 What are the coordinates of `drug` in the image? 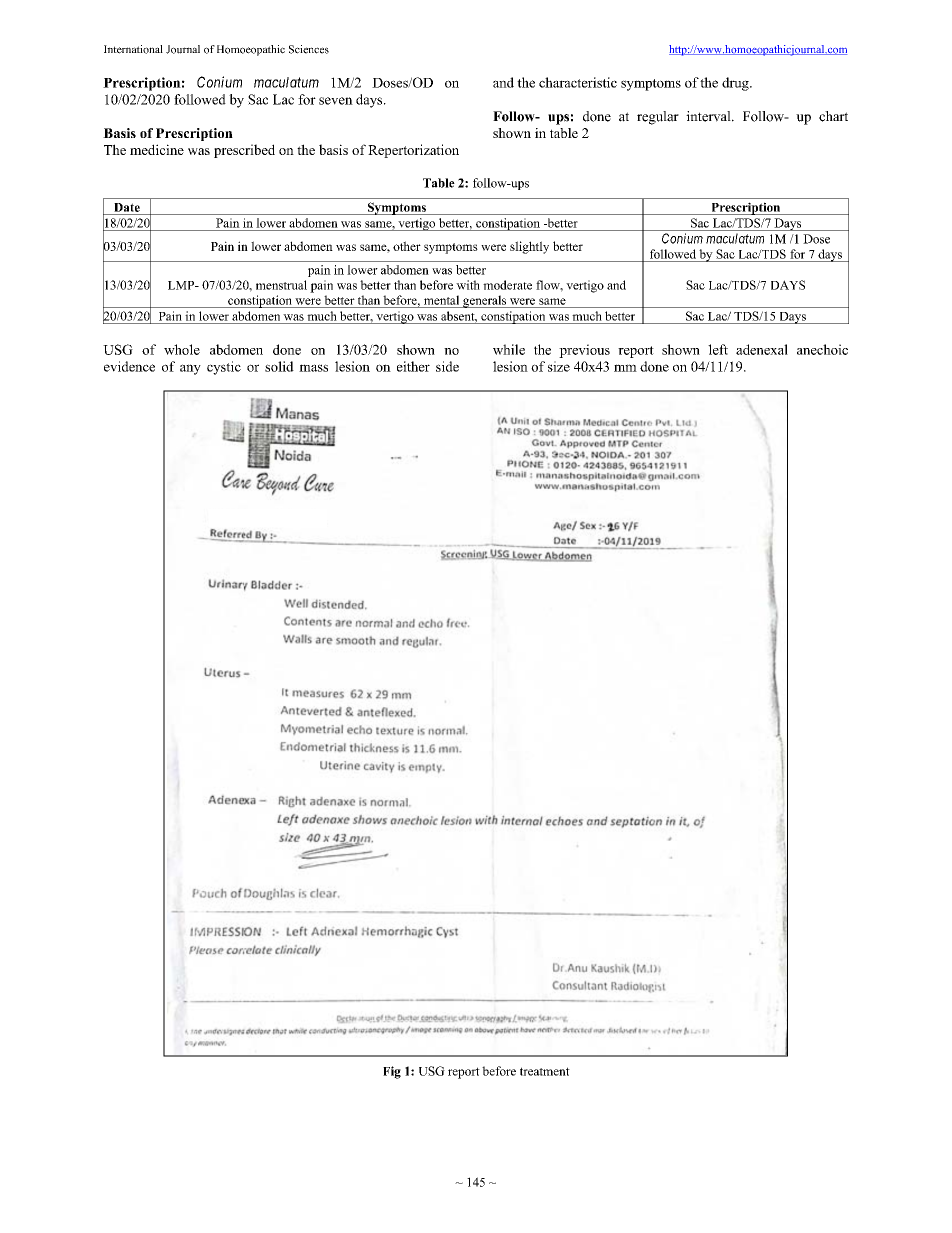 It's located at (736, 84).
